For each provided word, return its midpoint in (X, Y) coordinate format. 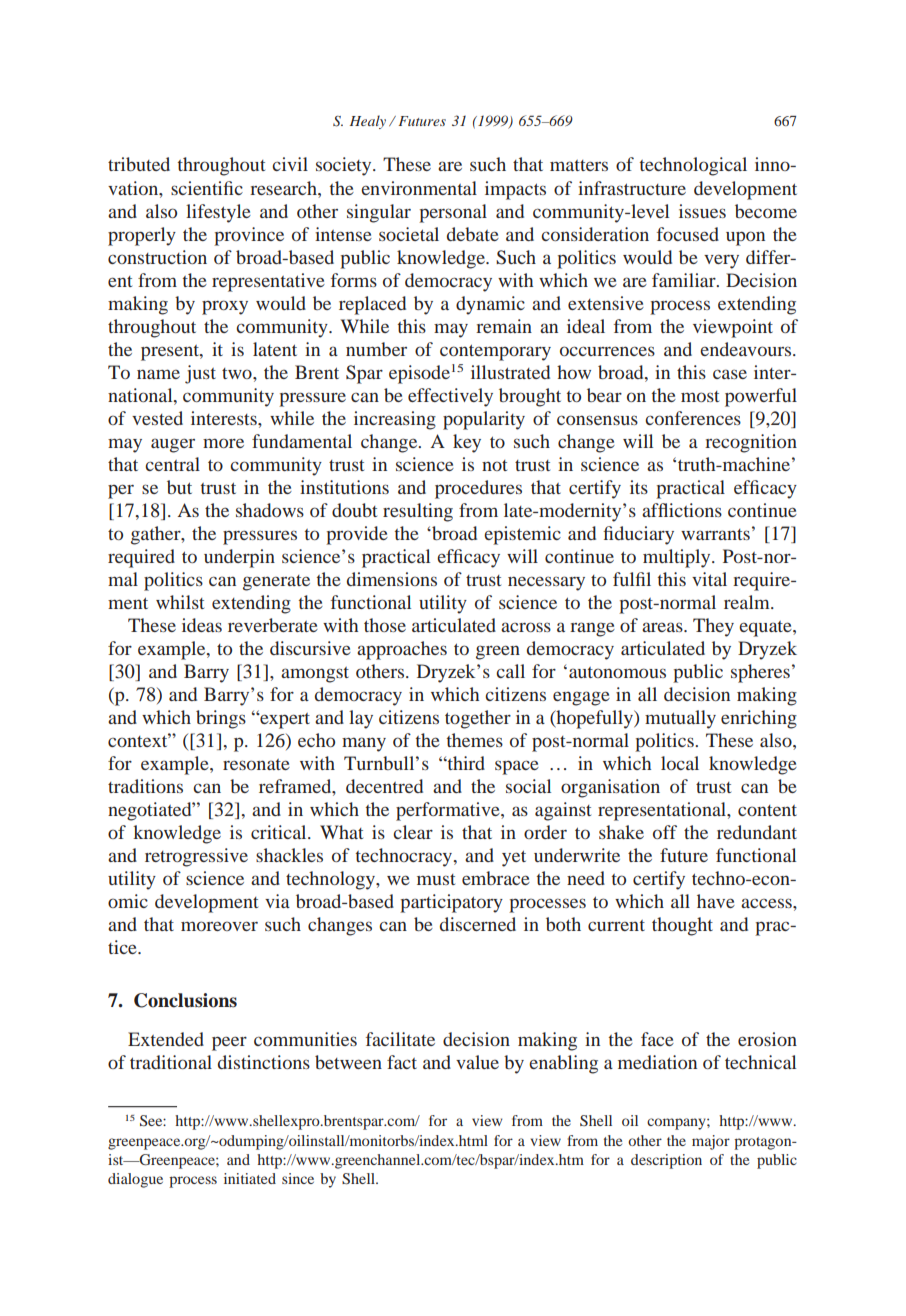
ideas (202, 625)
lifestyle (218, 213)
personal (453, 213)
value (477, 1062)
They (713, 627)
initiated (250, 1178)
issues (702, 211)
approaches (402, 650)
